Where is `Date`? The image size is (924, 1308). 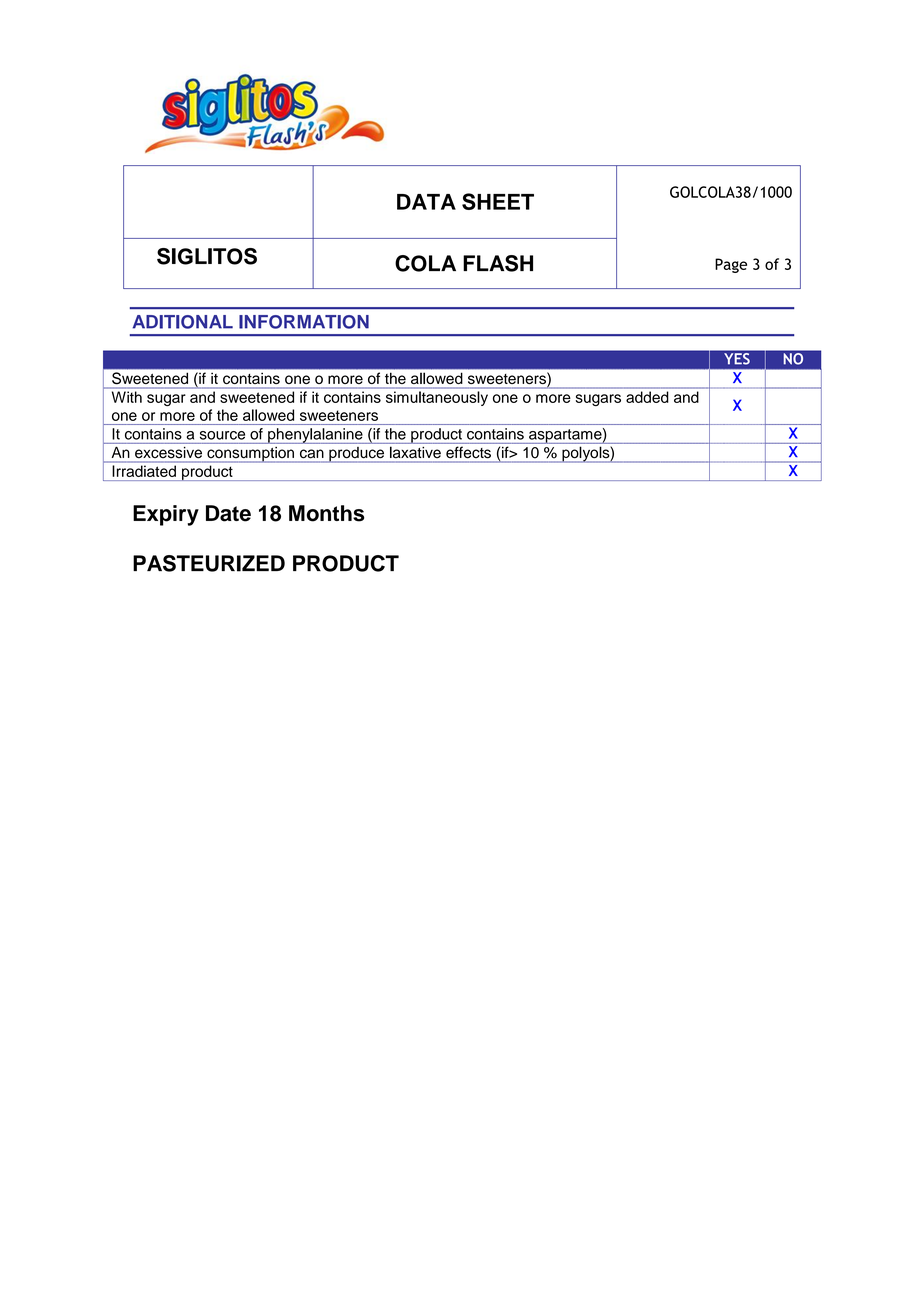 Date is located at coordinates (228, 513).
